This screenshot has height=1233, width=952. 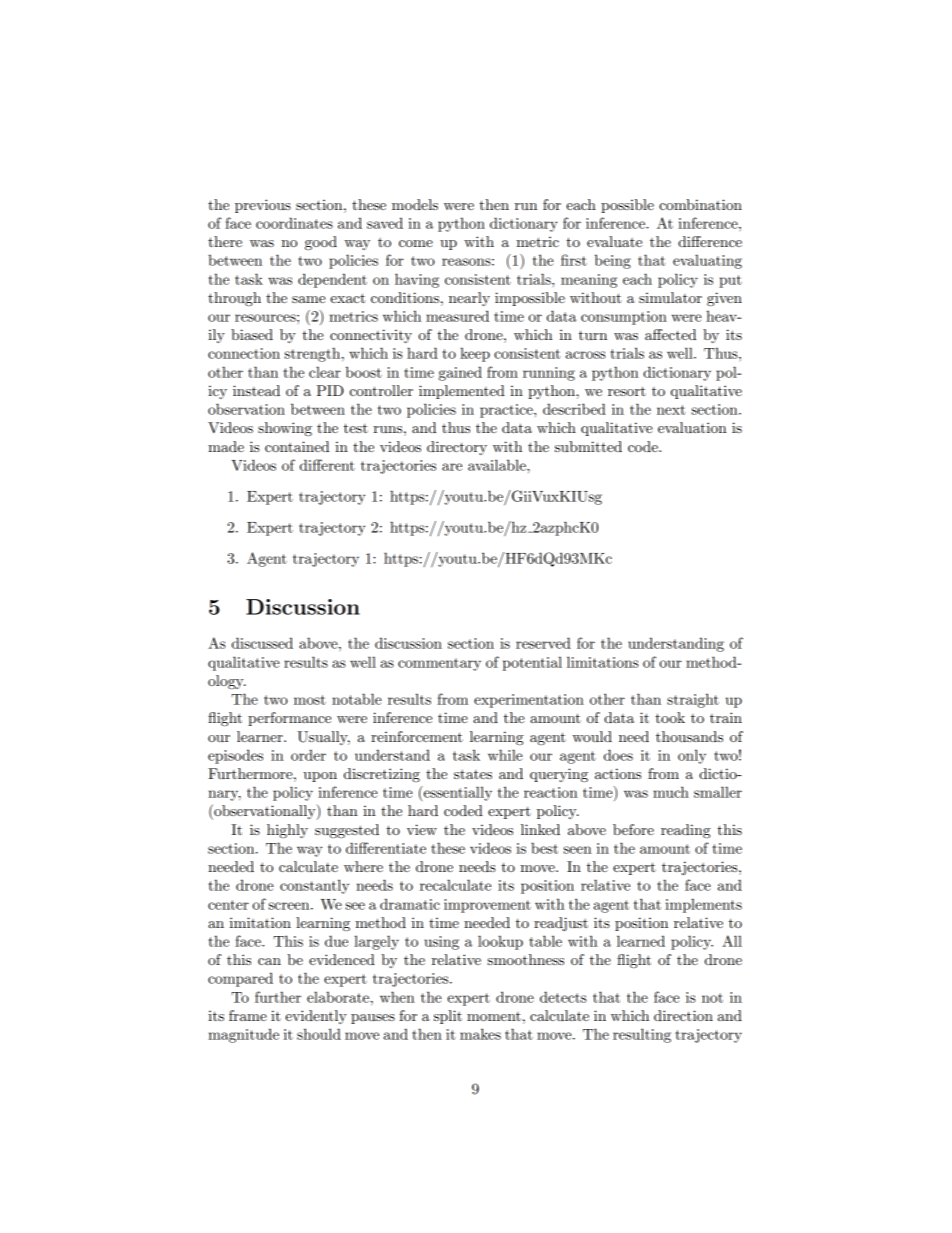 What do you see at coordinates (710, 241) in the screenshot?
I see `difference` at bounding box center [710, 241].
